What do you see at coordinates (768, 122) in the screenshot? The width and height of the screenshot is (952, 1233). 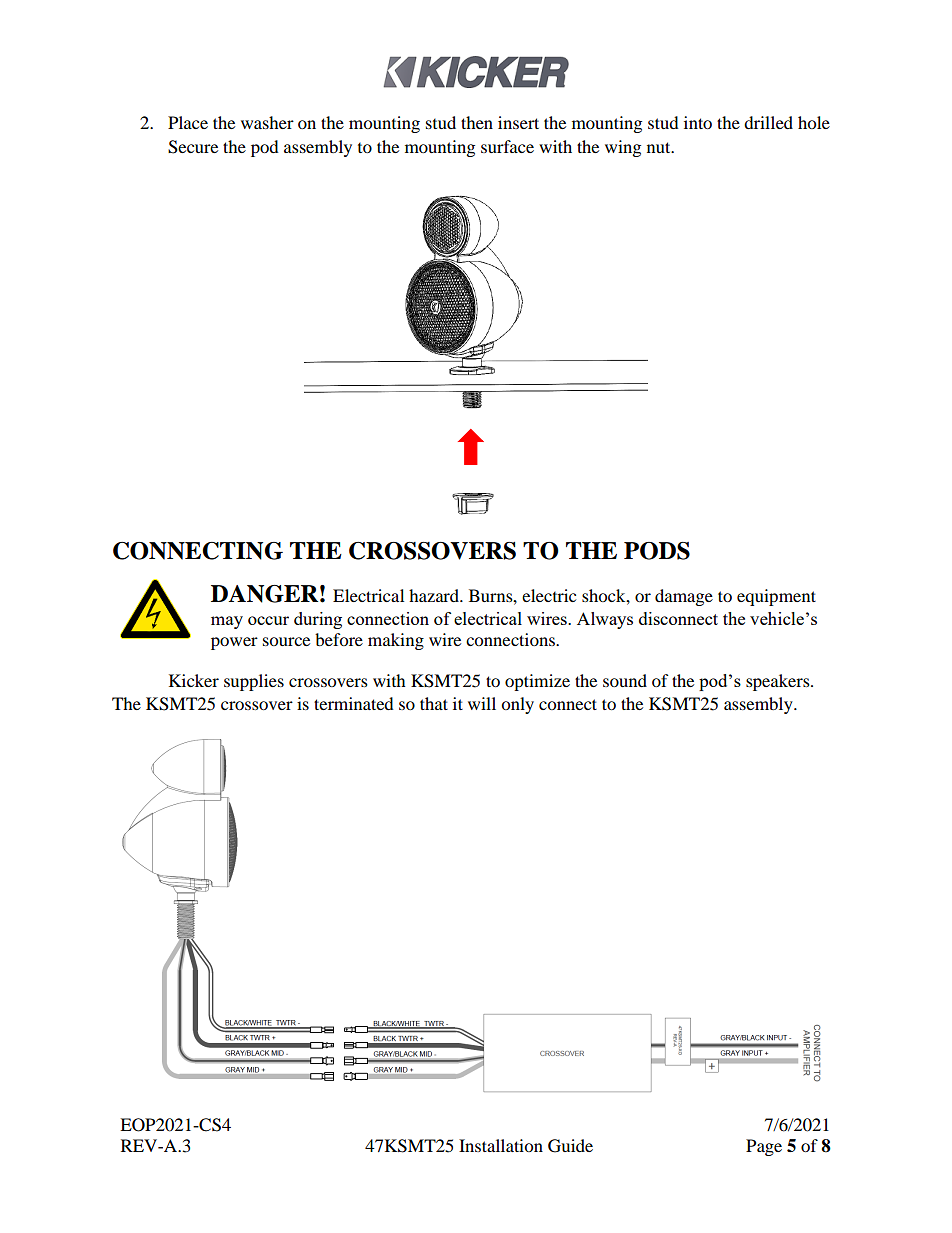 I see `drilled` at bounding box center [768, 122].
